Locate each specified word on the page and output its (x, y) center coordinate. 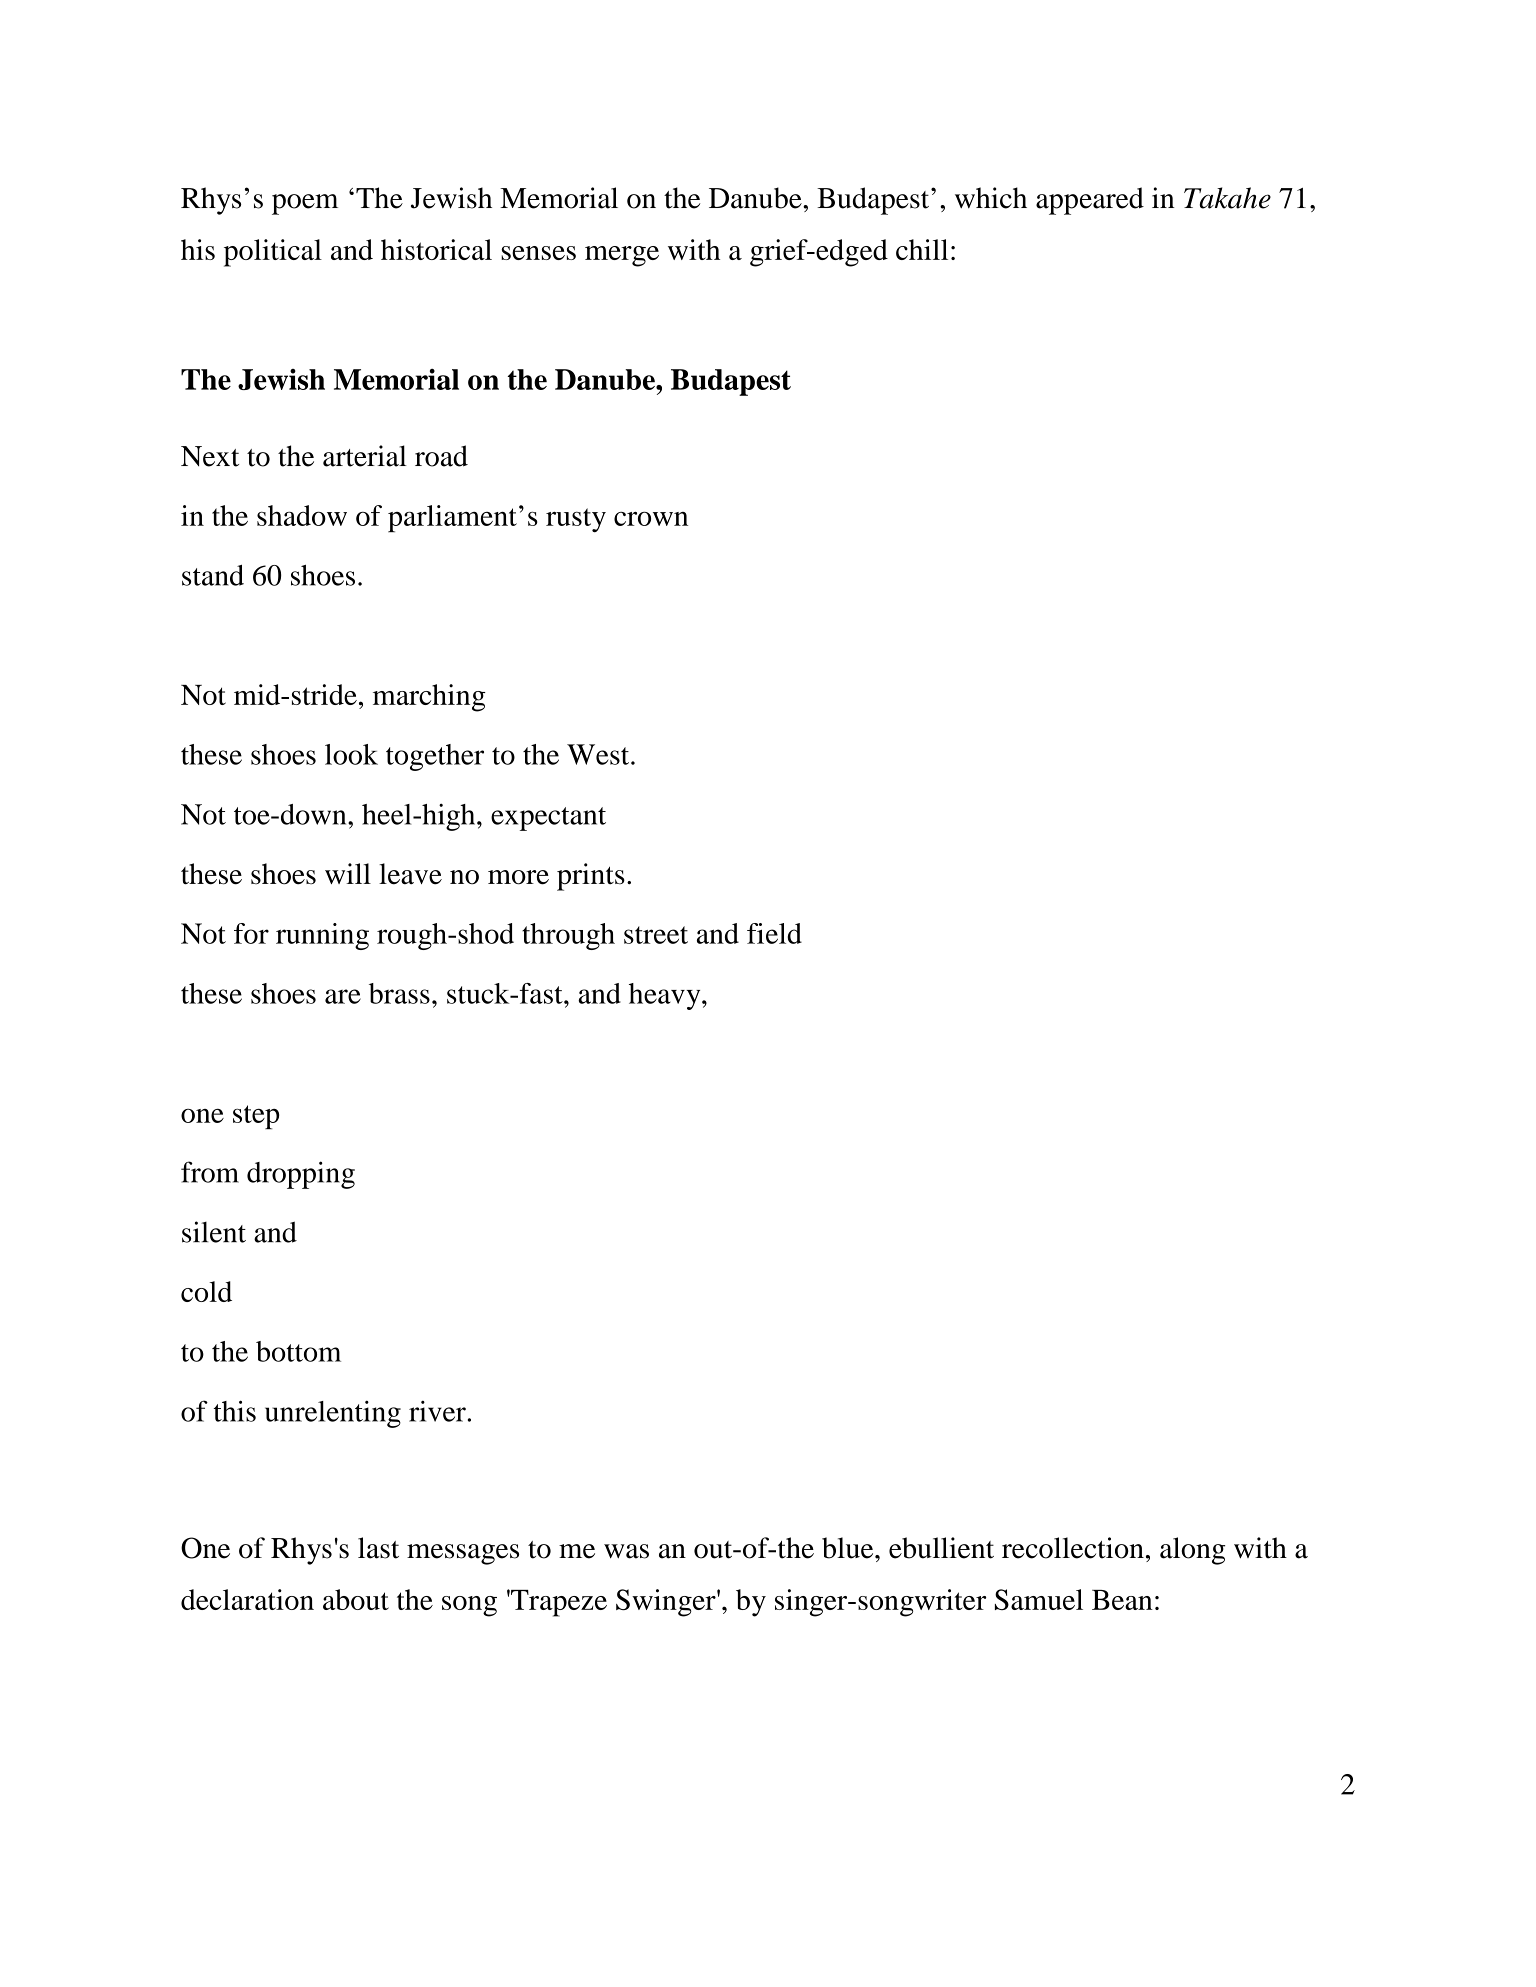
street (656, 935)
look (351, 754)
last (378, 1548)
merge (622, 256)
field (774, 933)
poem (305, 204)
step (256, 1117)
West (599, 754)
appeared (1090, 201)
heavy (666, 996)
